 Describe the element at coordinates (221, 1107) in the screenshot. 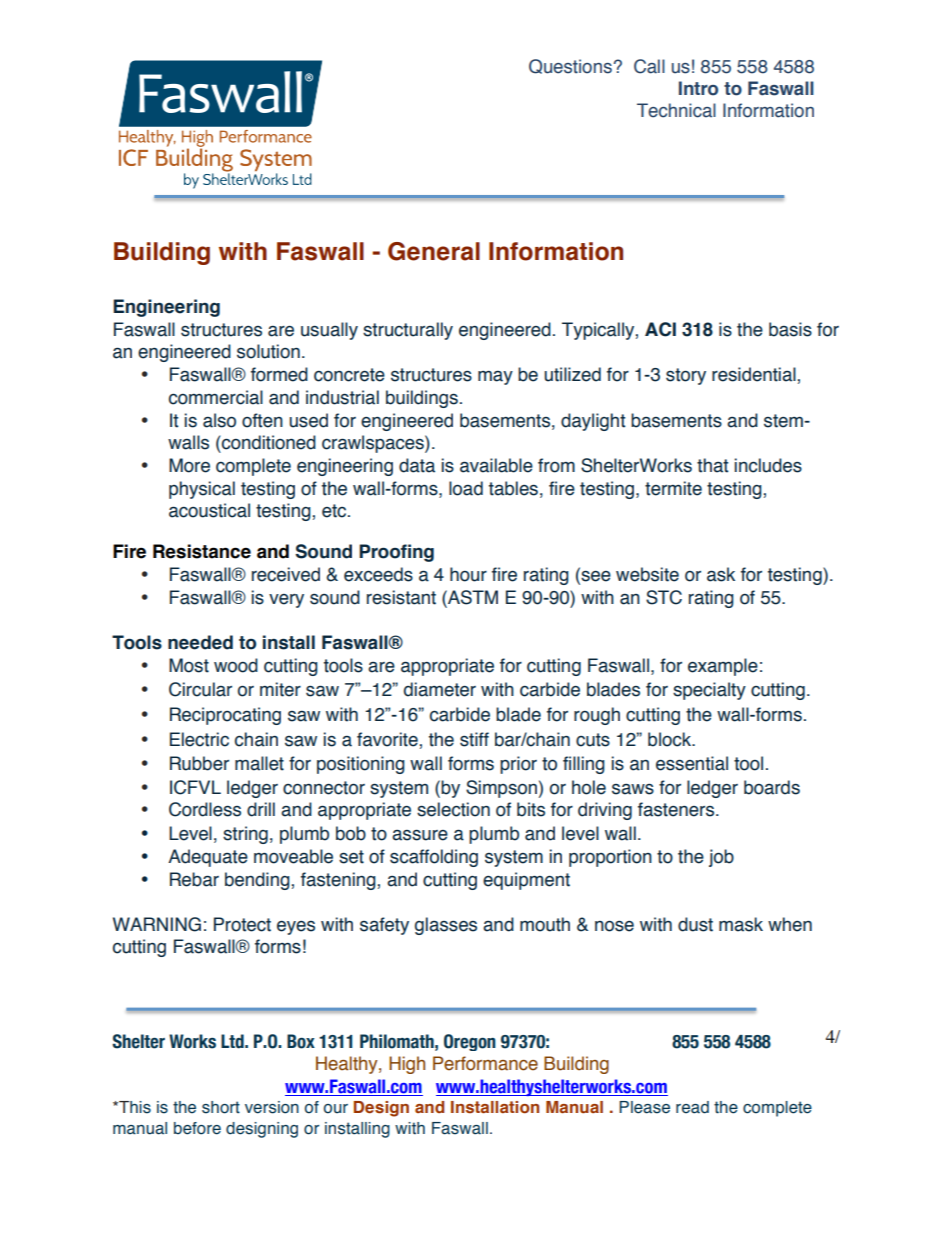

I see `short` at that location.
